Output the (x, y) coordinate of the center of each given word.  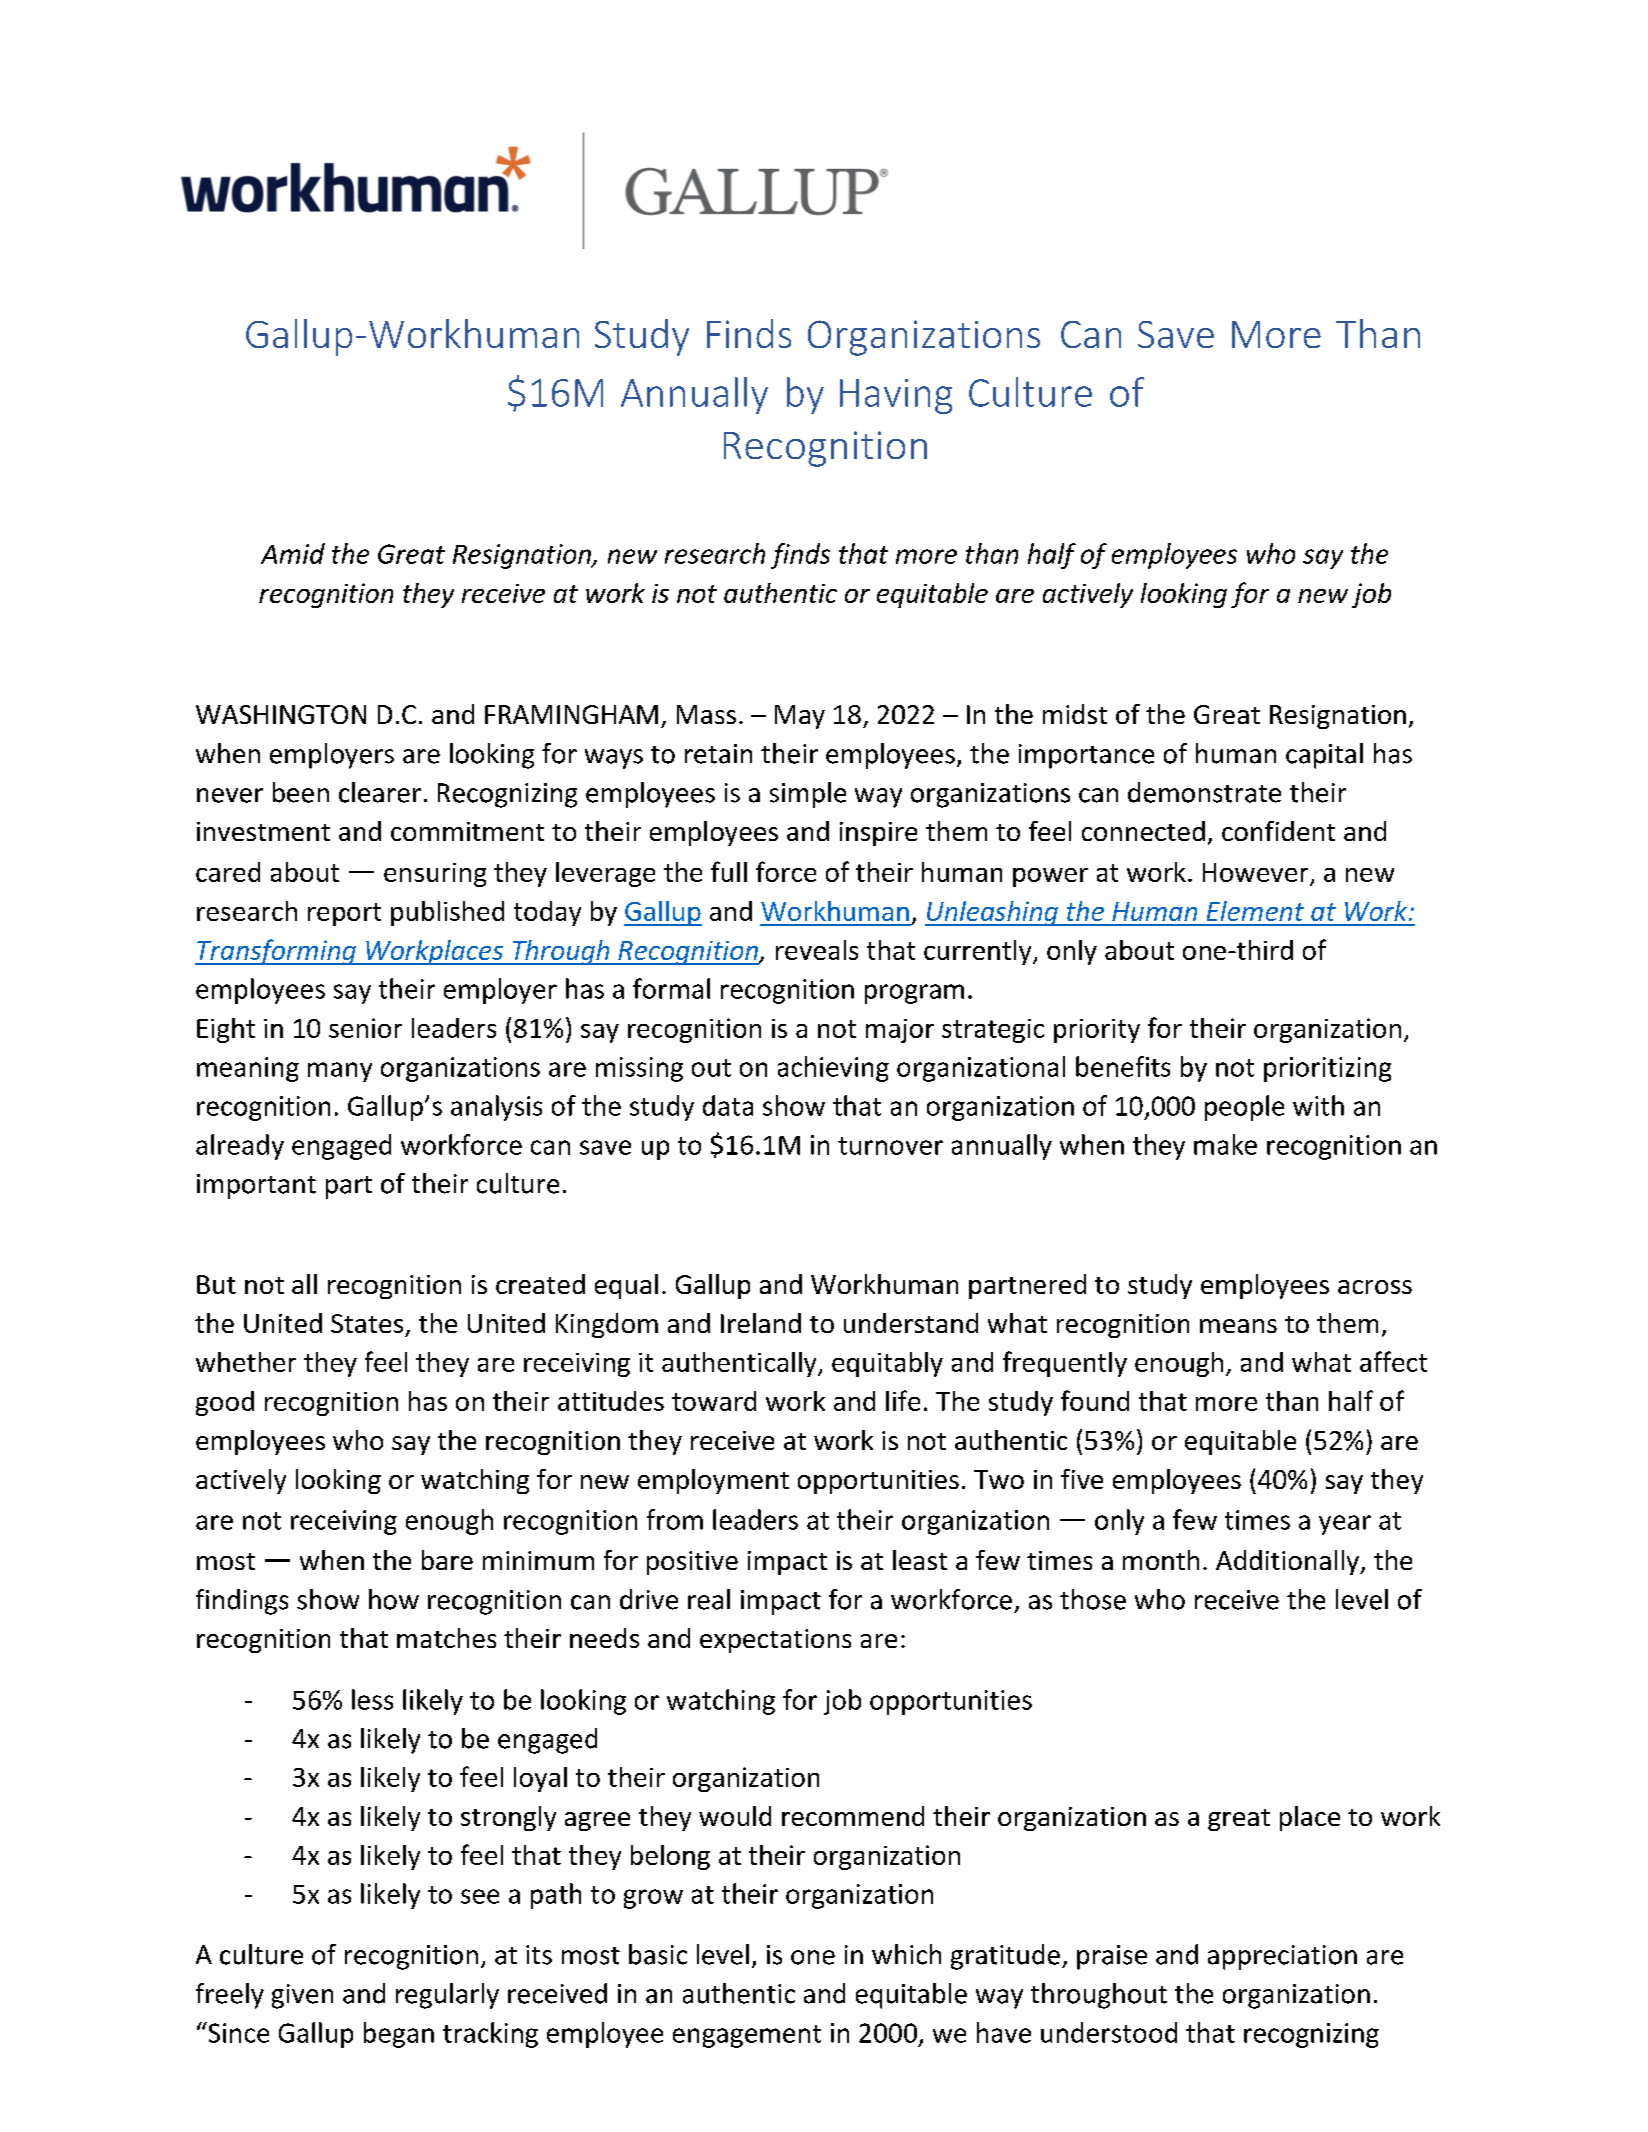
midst (1075, 714)
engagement (747, 2036)
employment (713, 1481)
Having (896, 396)
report (344, 914)
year (1345, 1525)
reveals (817, 950)
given (302, 1996)
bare (447, 1560)
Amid (293, 553)
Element (1255, 911)
